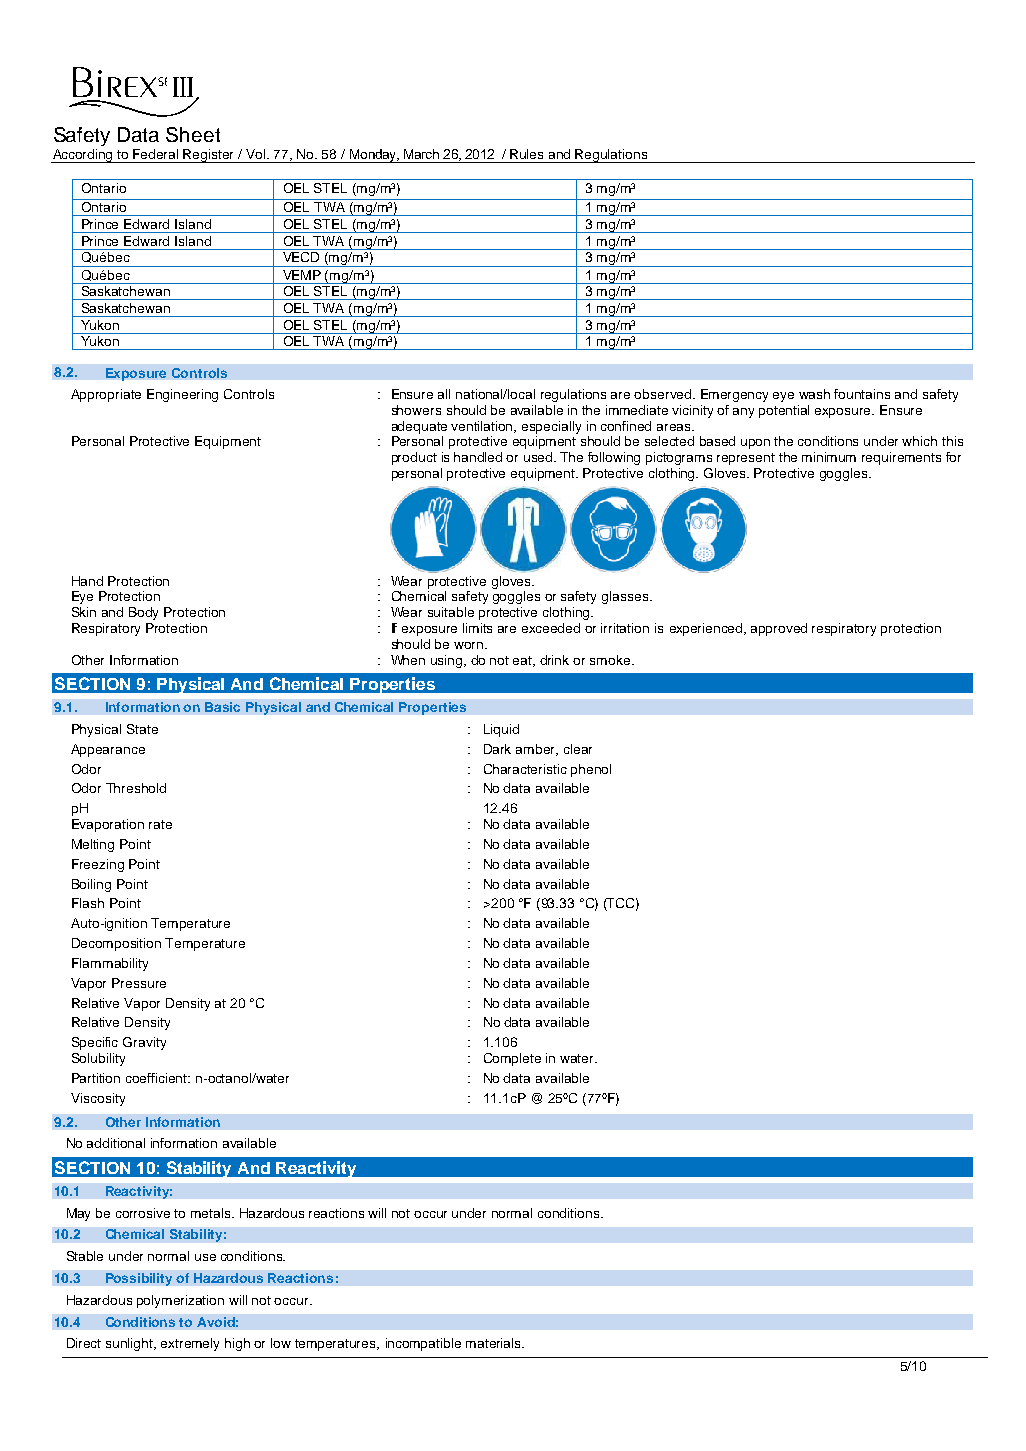 Image resolution: width=1026 pixels, height=1451 pixels. Describe the element at coordinates (512, 1059) in the image. I see `Complete` at that location.
